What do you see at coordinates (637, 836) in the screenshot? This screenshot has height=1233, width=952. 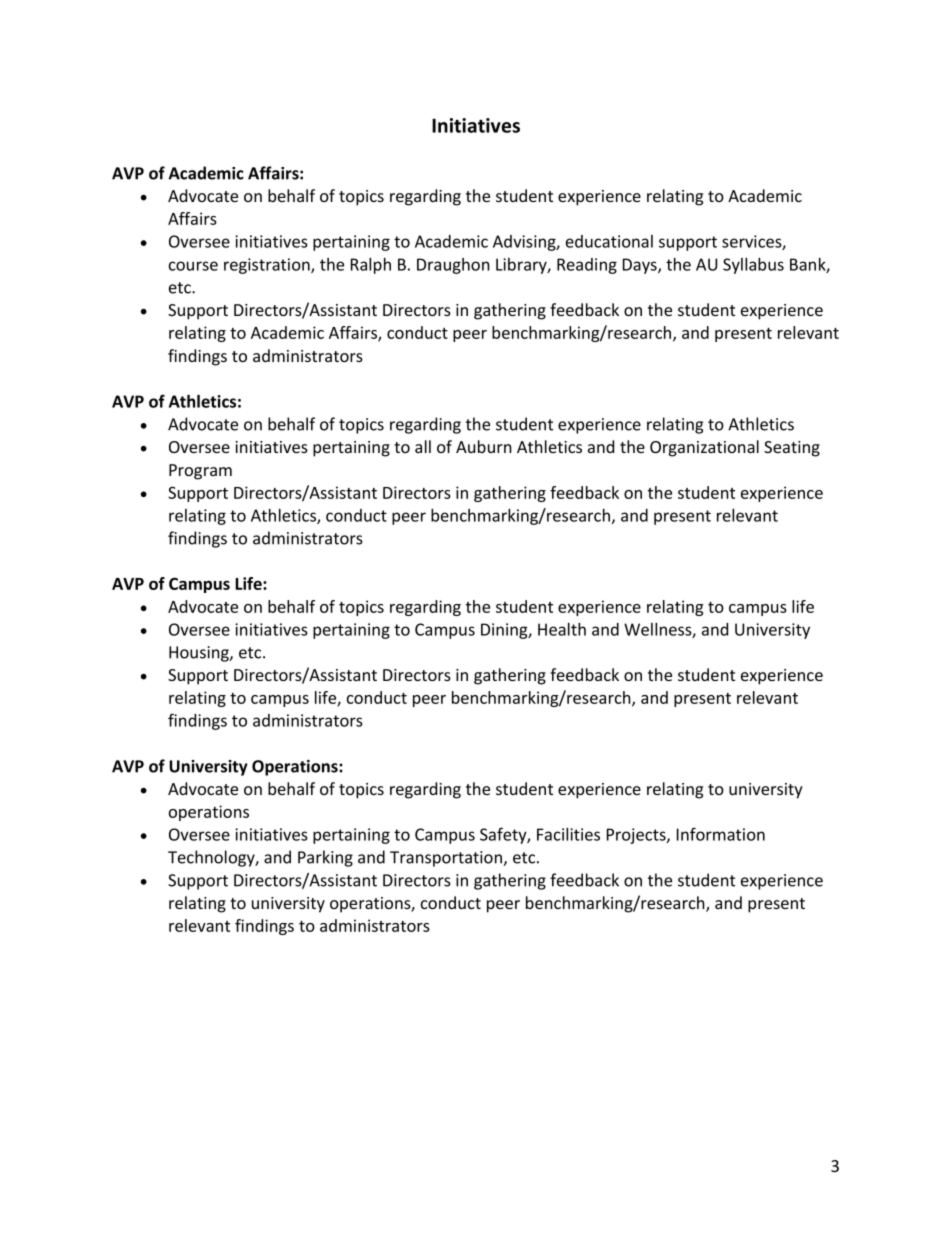 I see `Projects` at bounding box center [637, 836].
